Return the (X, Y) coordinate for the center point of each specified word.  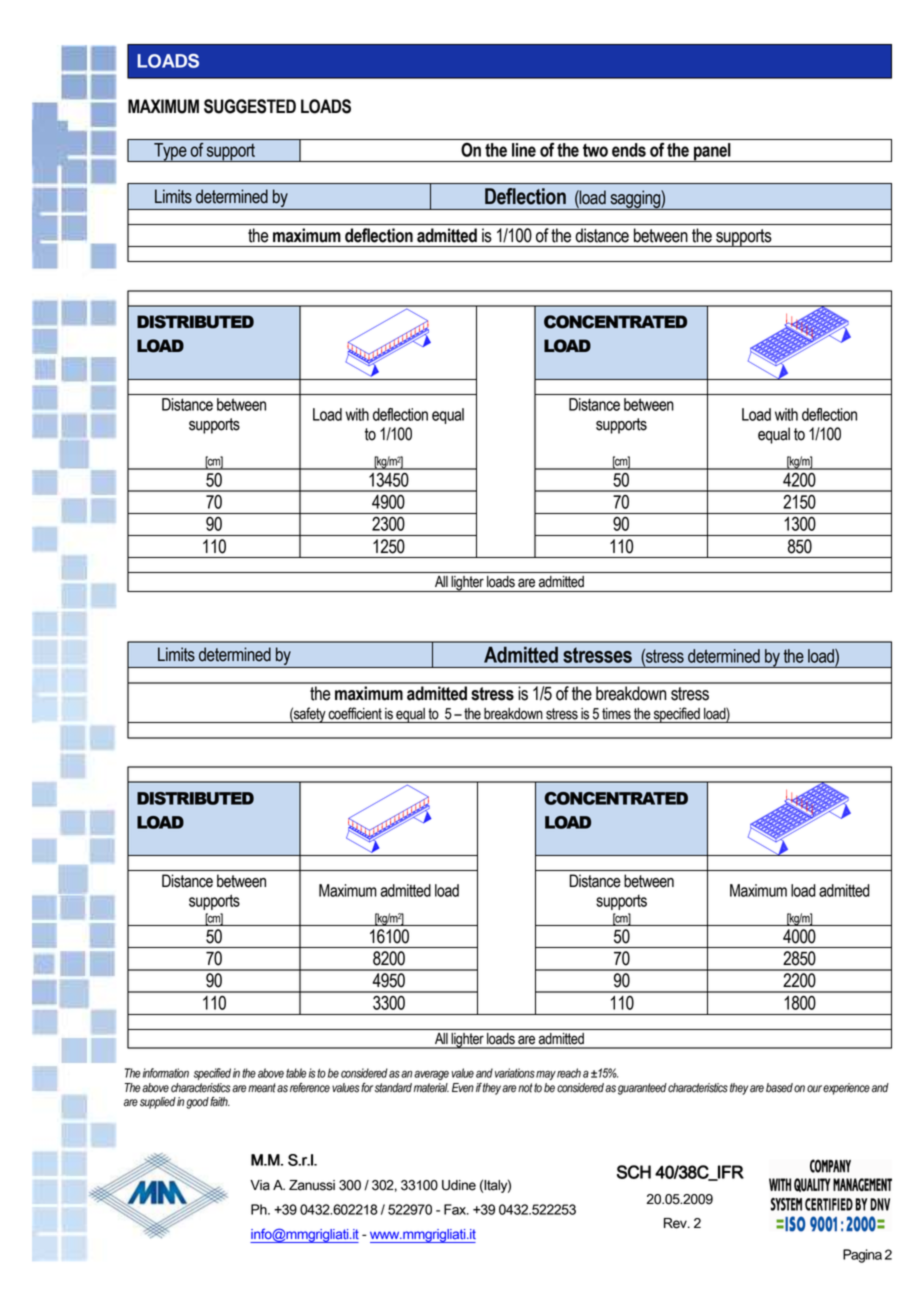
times (616, 714)
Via (260, 1185)
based (779, 1088)
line (524, 150)
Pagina (862, 1256)
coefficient (355, 713)
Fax (456, 1209)
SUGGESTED (250, 106)
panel (712, 152)
